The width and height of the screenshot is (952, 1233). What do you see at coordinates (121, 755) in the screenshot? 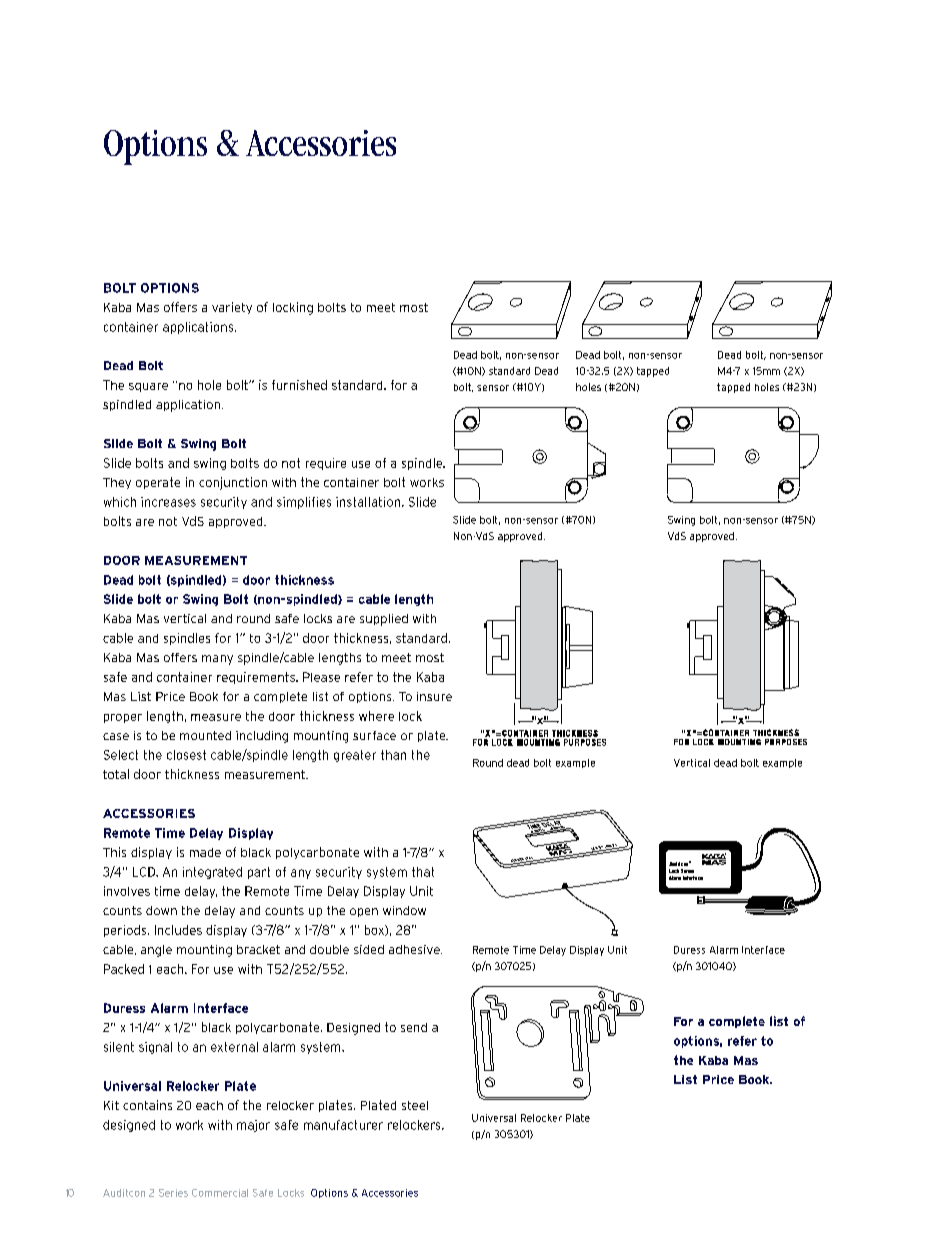
I see `Select` at bounding box center [121, 755].
